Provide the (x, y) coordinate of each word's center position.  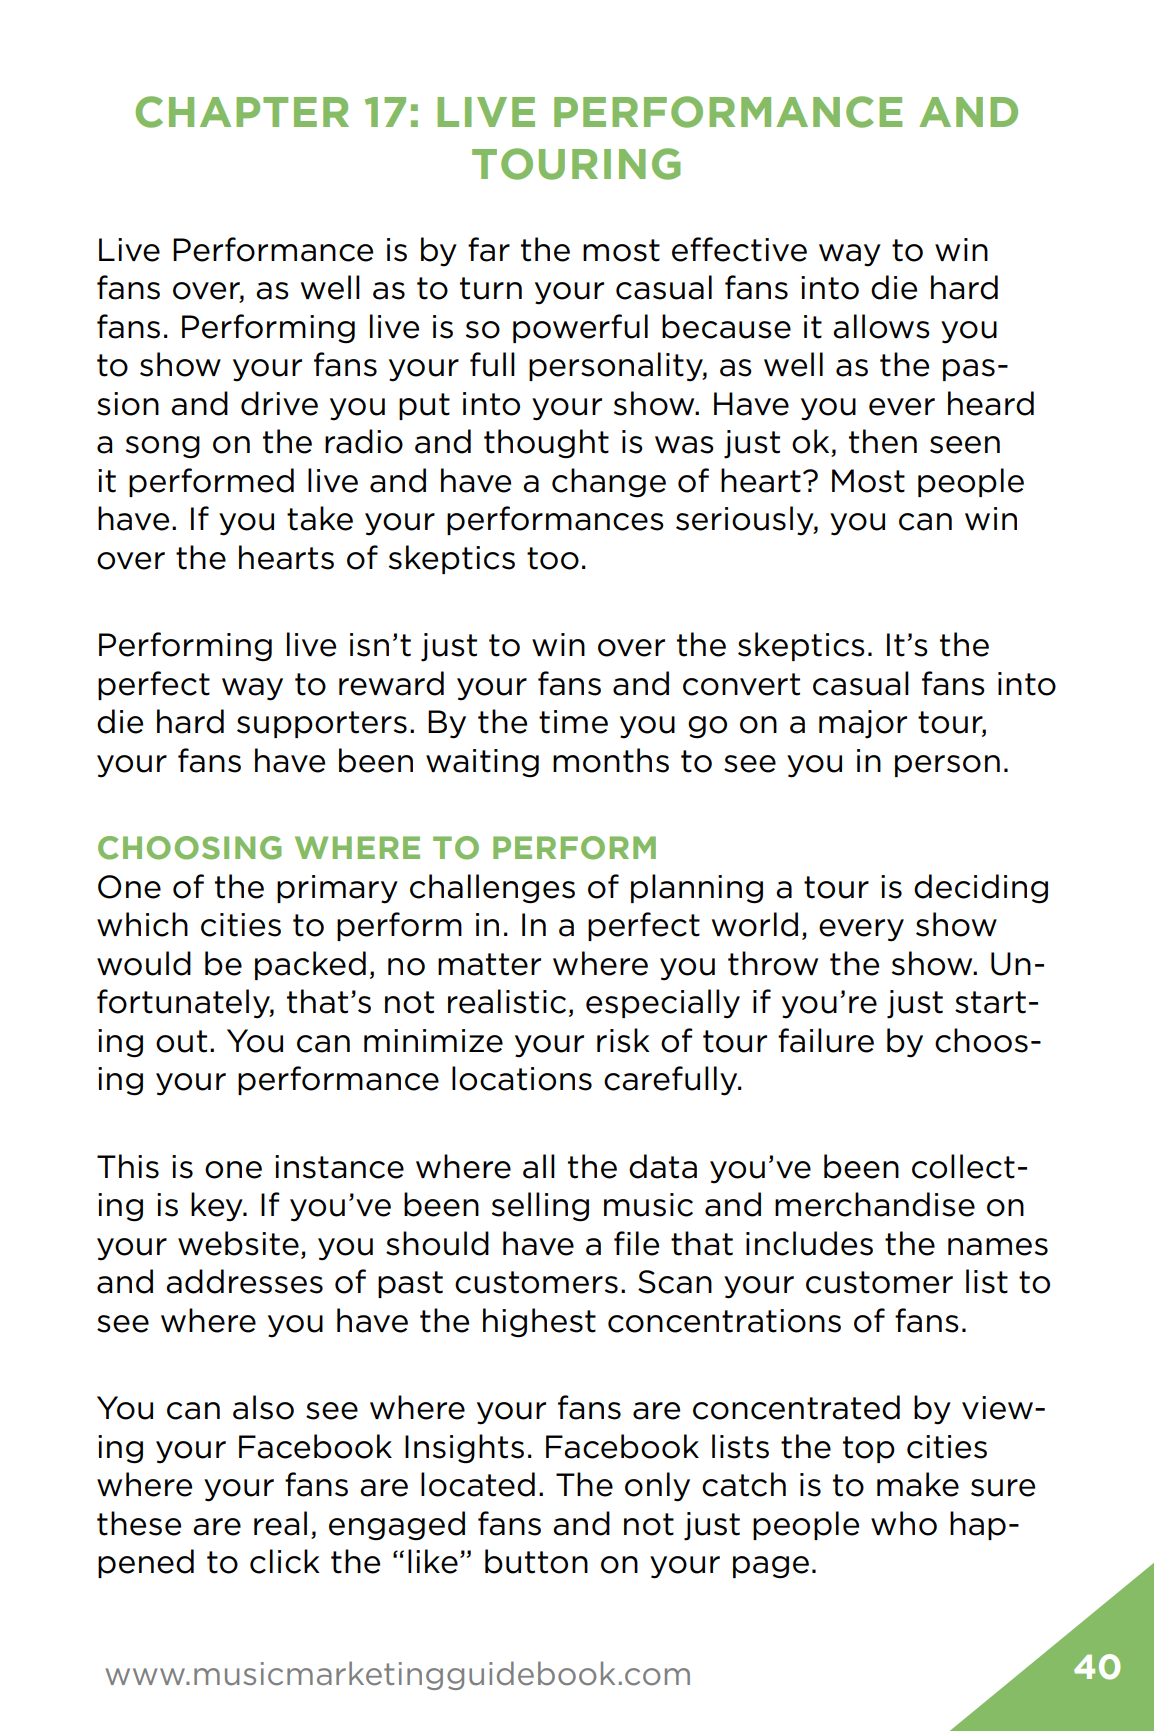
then (883, 441)
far (489, 249)
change (609, 483)
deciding (981, 889)
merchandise (875, 1204)
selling (540, 1207)
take (320, 518)
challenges (492, 889)
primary (337, 889)
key (218, 1207)
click (285, 1561)
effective (739, 249)
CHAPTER (242, 112)
